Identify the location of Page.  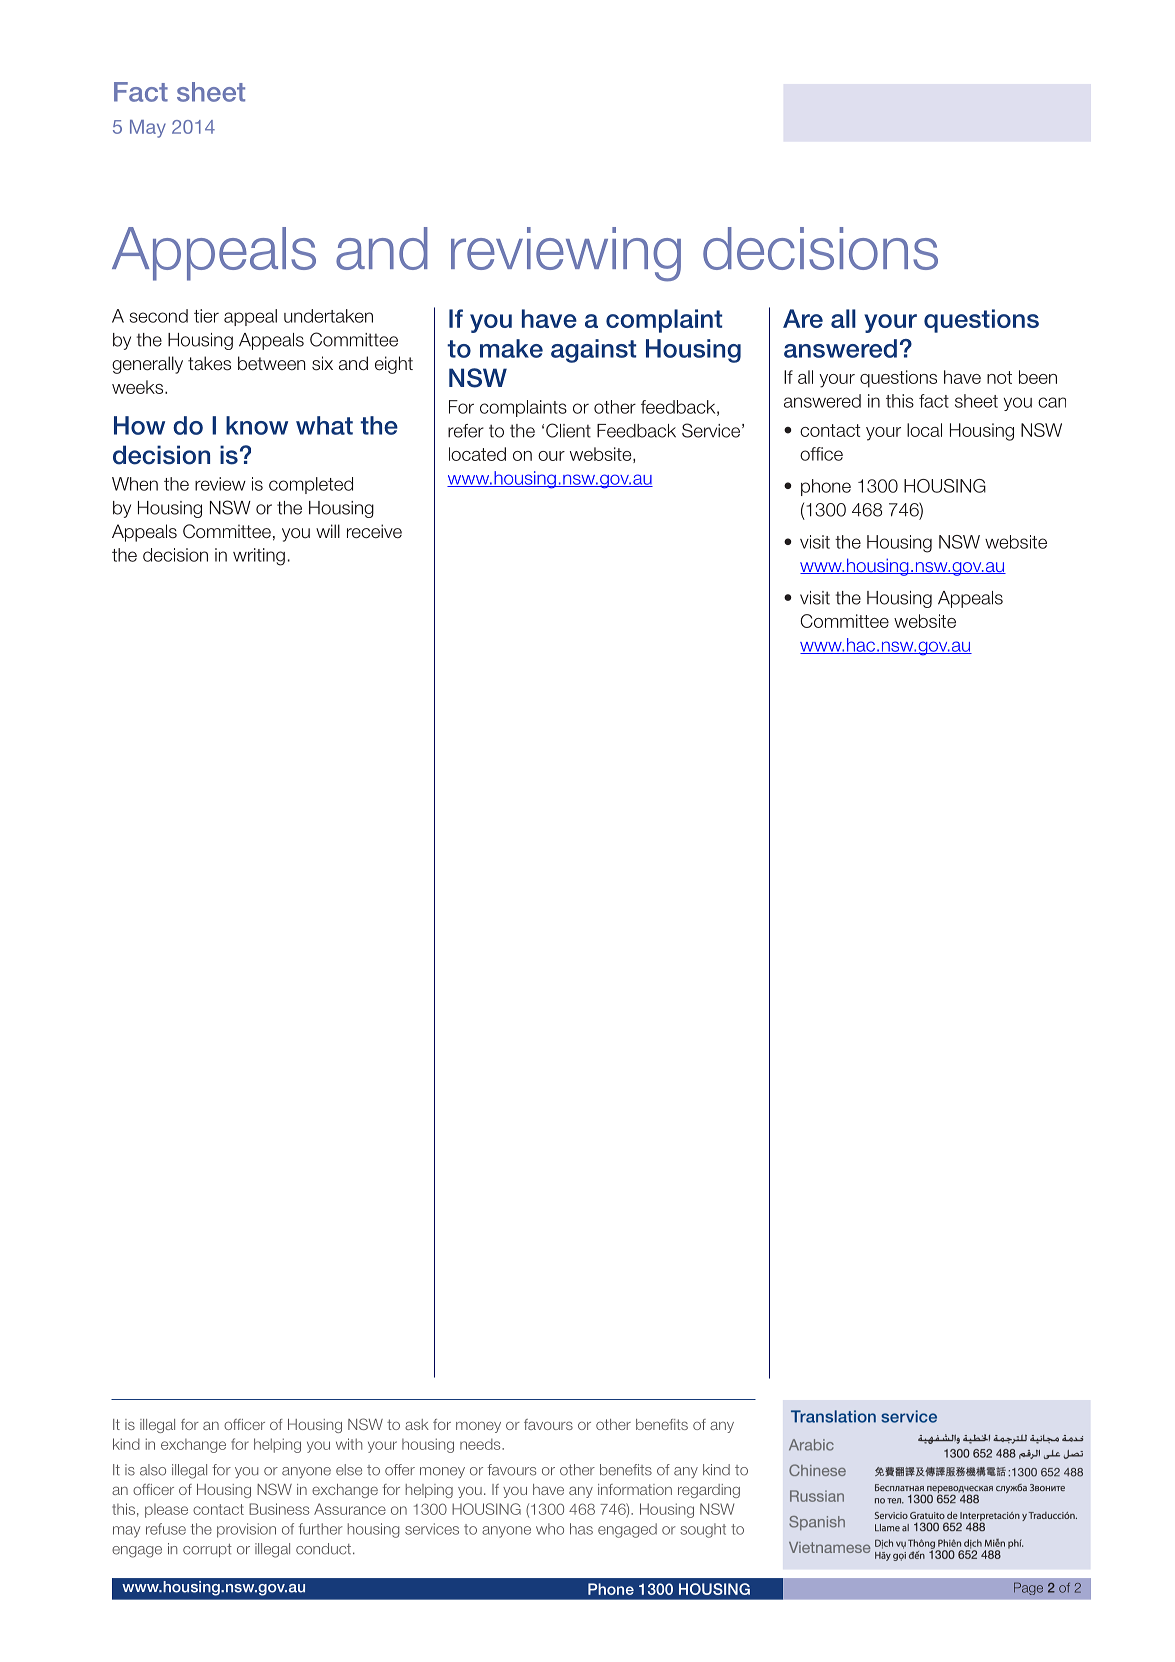
(1028, 1588).
